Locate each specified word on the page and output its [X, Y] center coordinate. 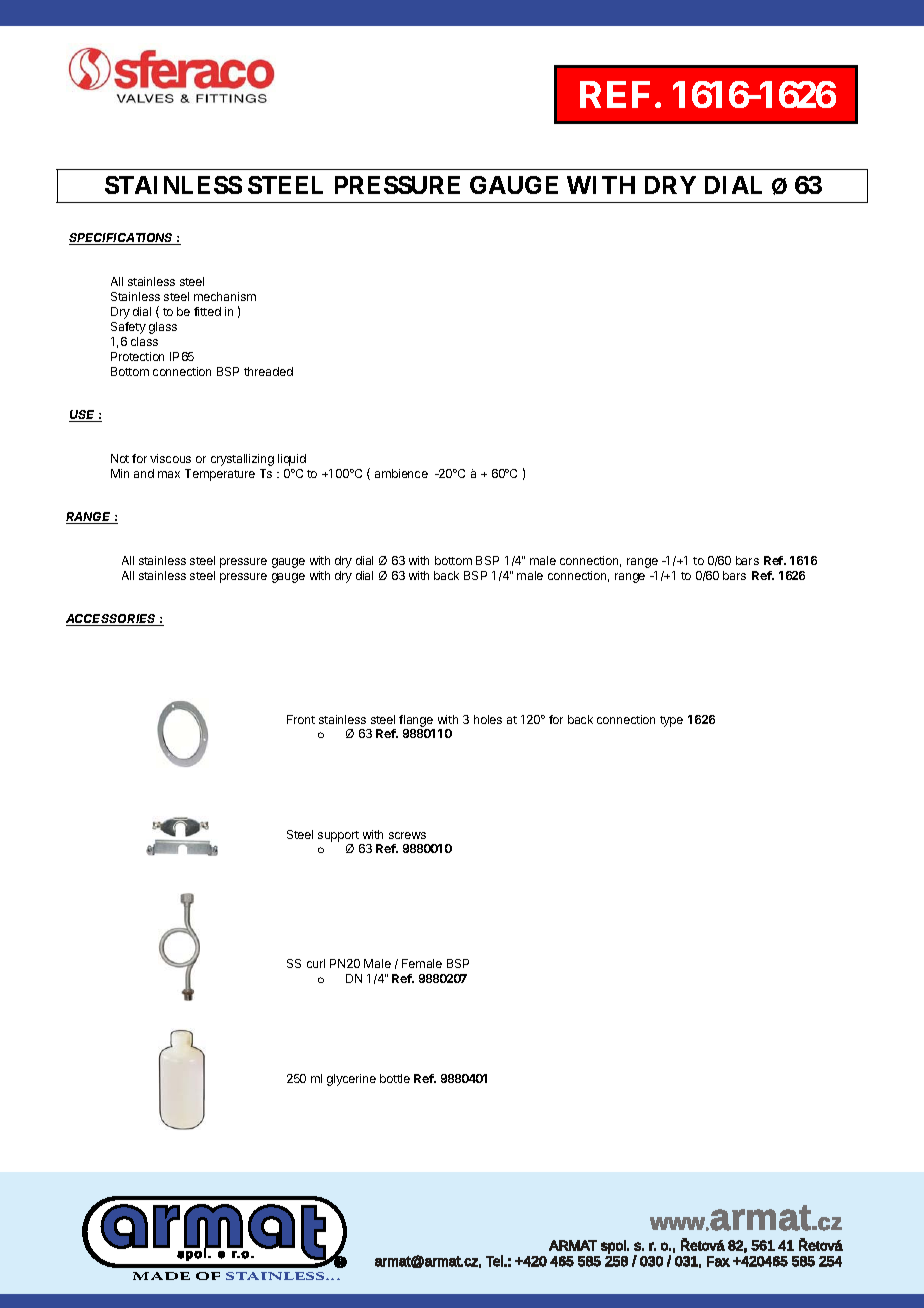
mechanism [225, 296]
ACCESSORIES [112, 620]
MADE [161, 1276]
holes [488, 719]
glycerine [351, 1080]
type [671, 721]
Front [301, 719]
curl [316, 963]
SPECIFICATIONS [122, 239]
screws [407, 835]
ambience [401, 473]
